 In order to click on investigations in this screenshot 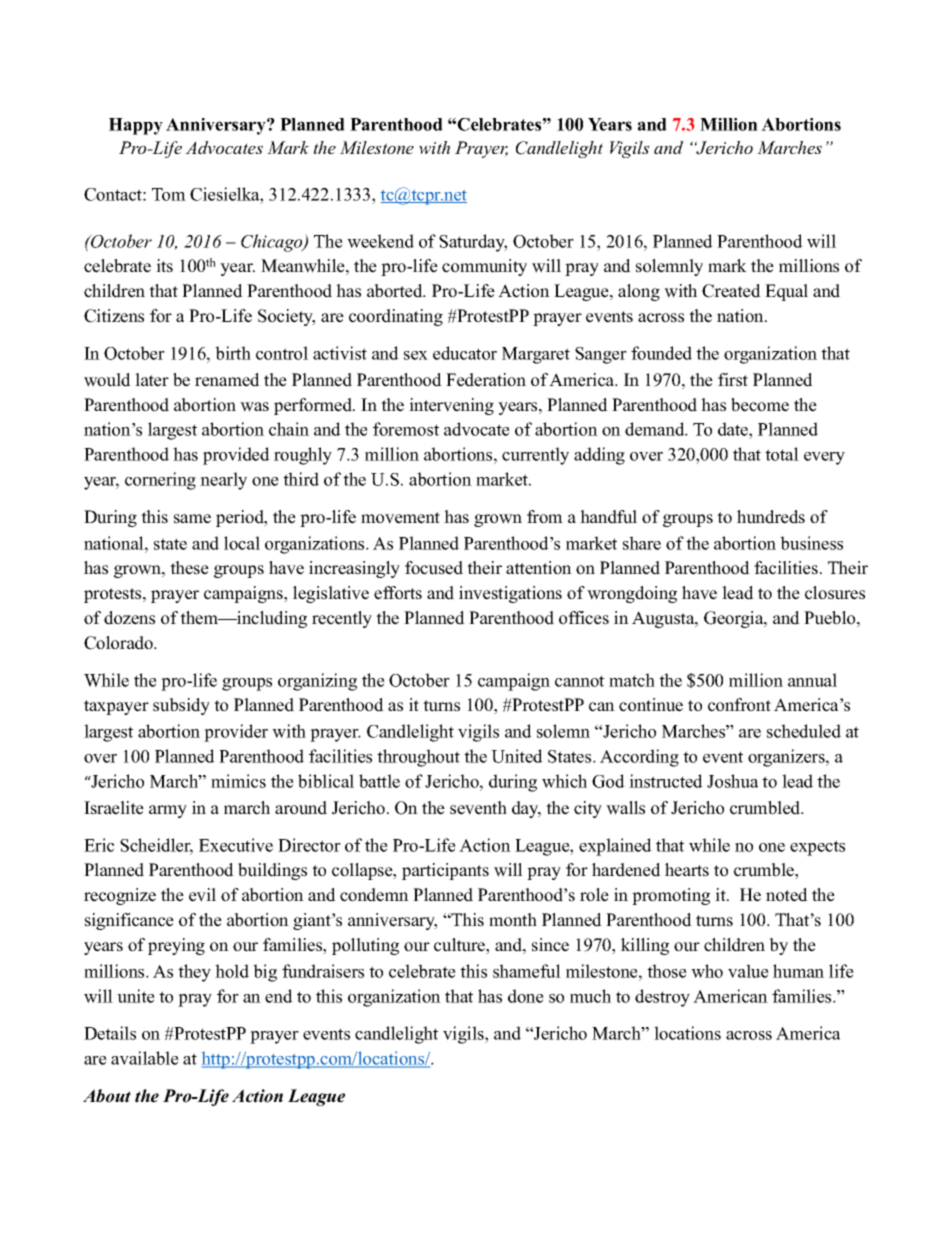, I will do `click(510, 594)`.
